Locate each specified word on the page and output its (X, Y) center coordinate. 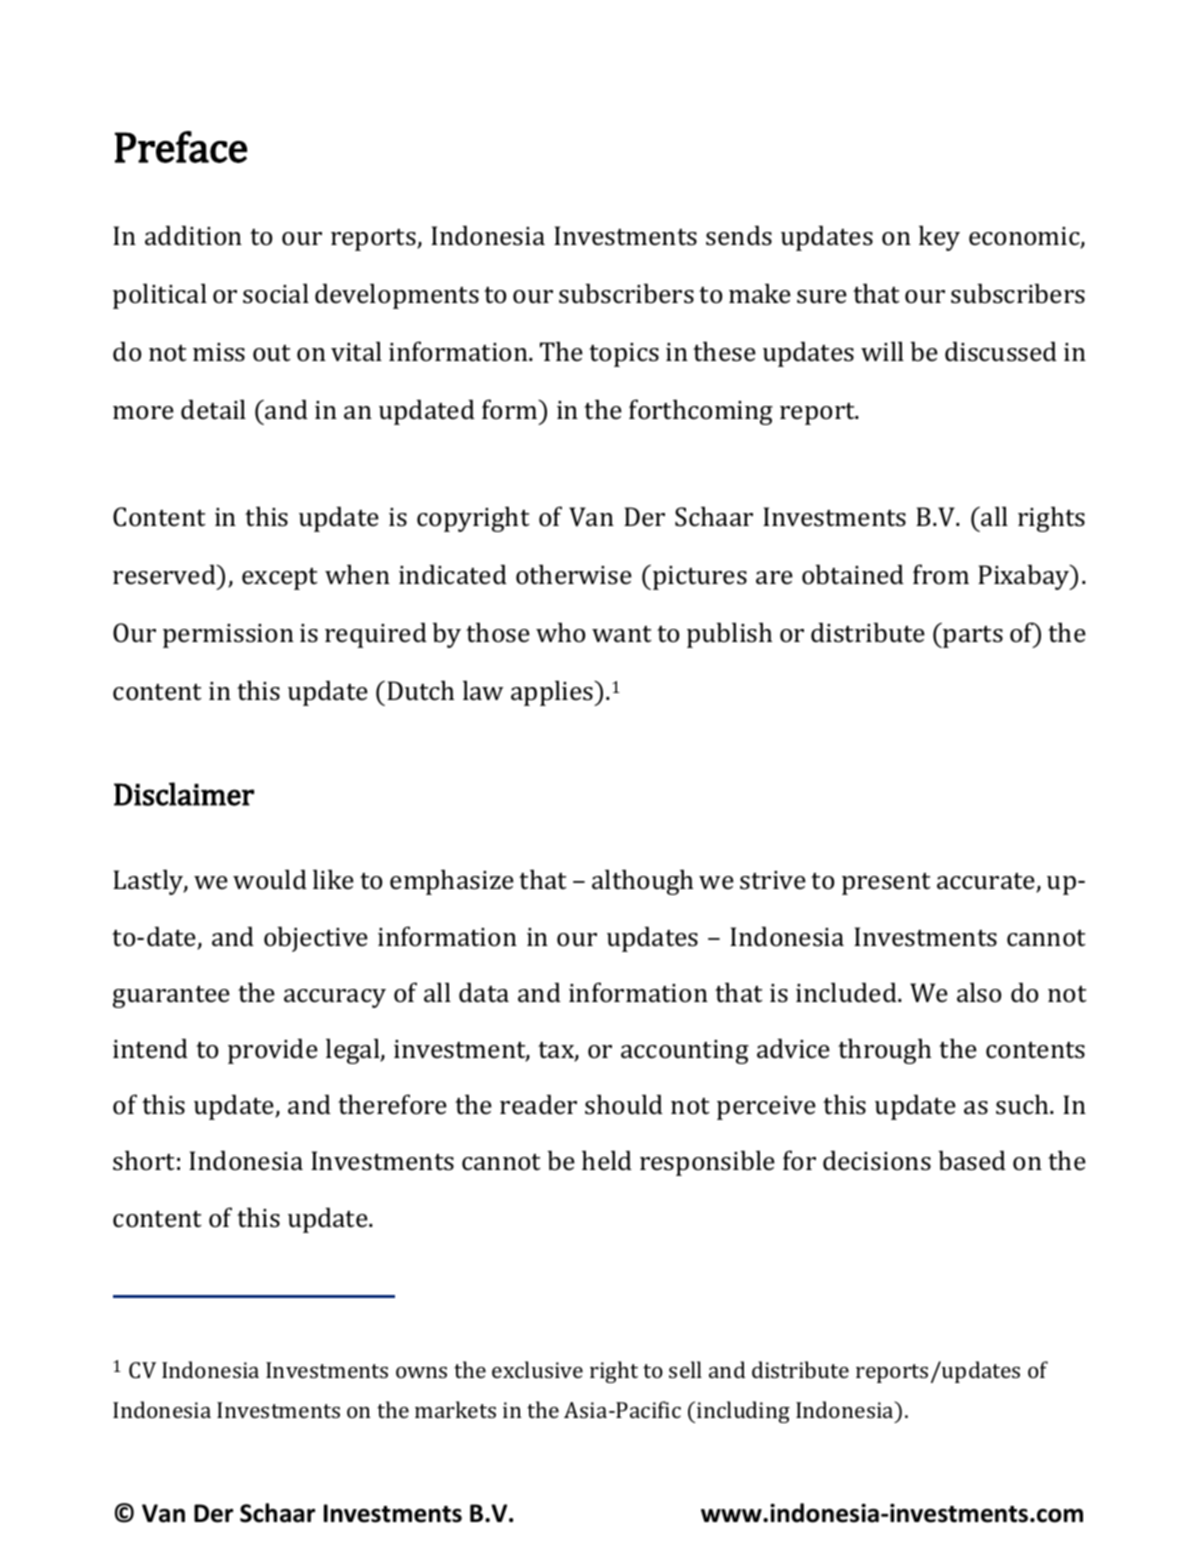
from (941, 574)
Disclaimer (184, 794)
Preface (181, 147)
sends (739, 236)
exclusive (537, 1369)
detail (213, 410)
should (624, 1105)
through (884, 1051)
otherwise (574, 575)
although (642, 882)
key (939, 238)
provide (273, 1051)
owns (421, 1372)
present (886, 884)
